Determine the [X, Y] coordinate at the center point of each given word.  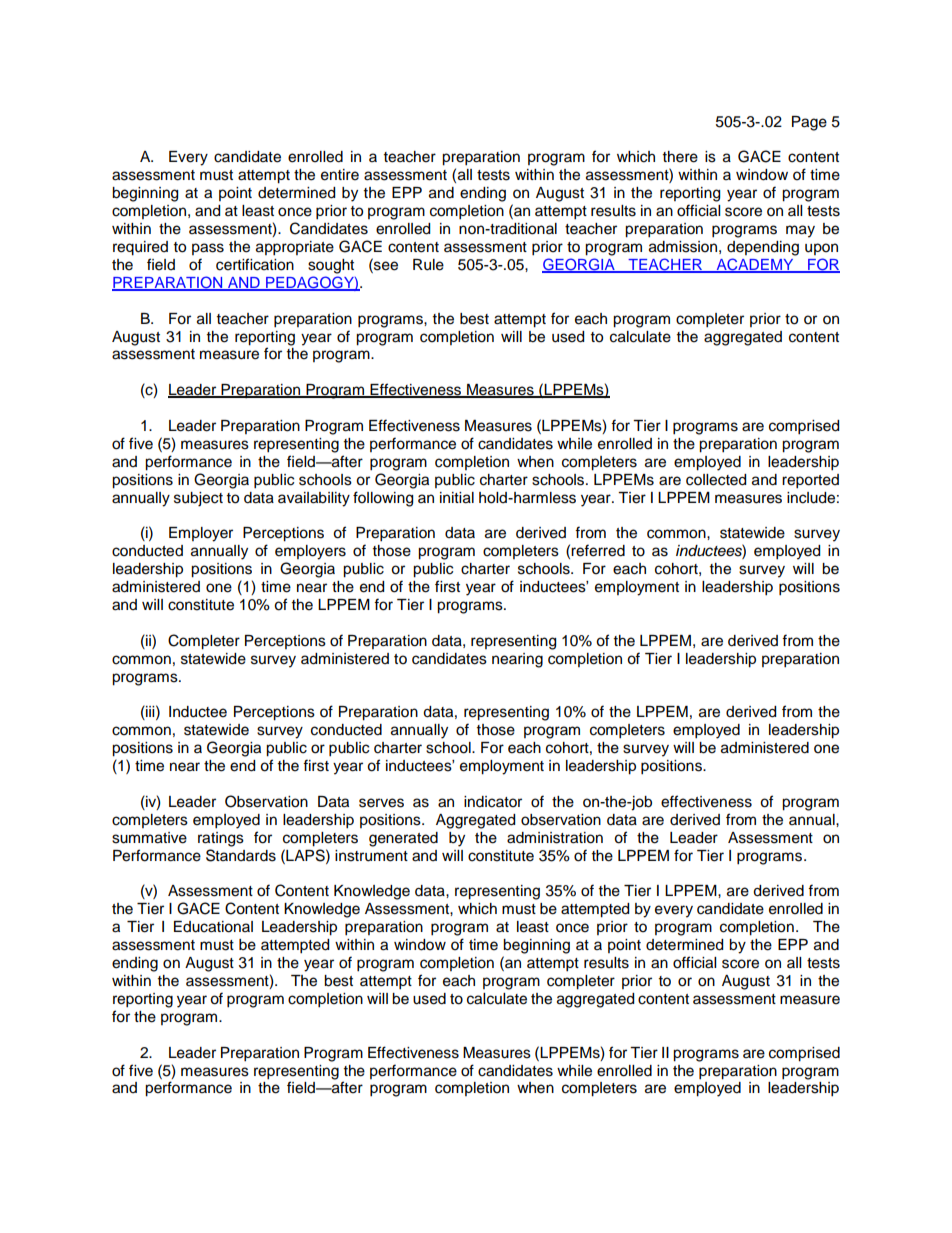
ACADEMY [755, 265]
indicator [493, 802]
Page [809, 123]
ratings [221, 839]
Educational [213, 927]
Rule [428, 265]
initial [457, 498]
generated [403, 839]
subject [198, 499]
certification [255, 264]
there [680, 157]
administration [555, 838]
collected [716, 480]
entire [340, 175]
